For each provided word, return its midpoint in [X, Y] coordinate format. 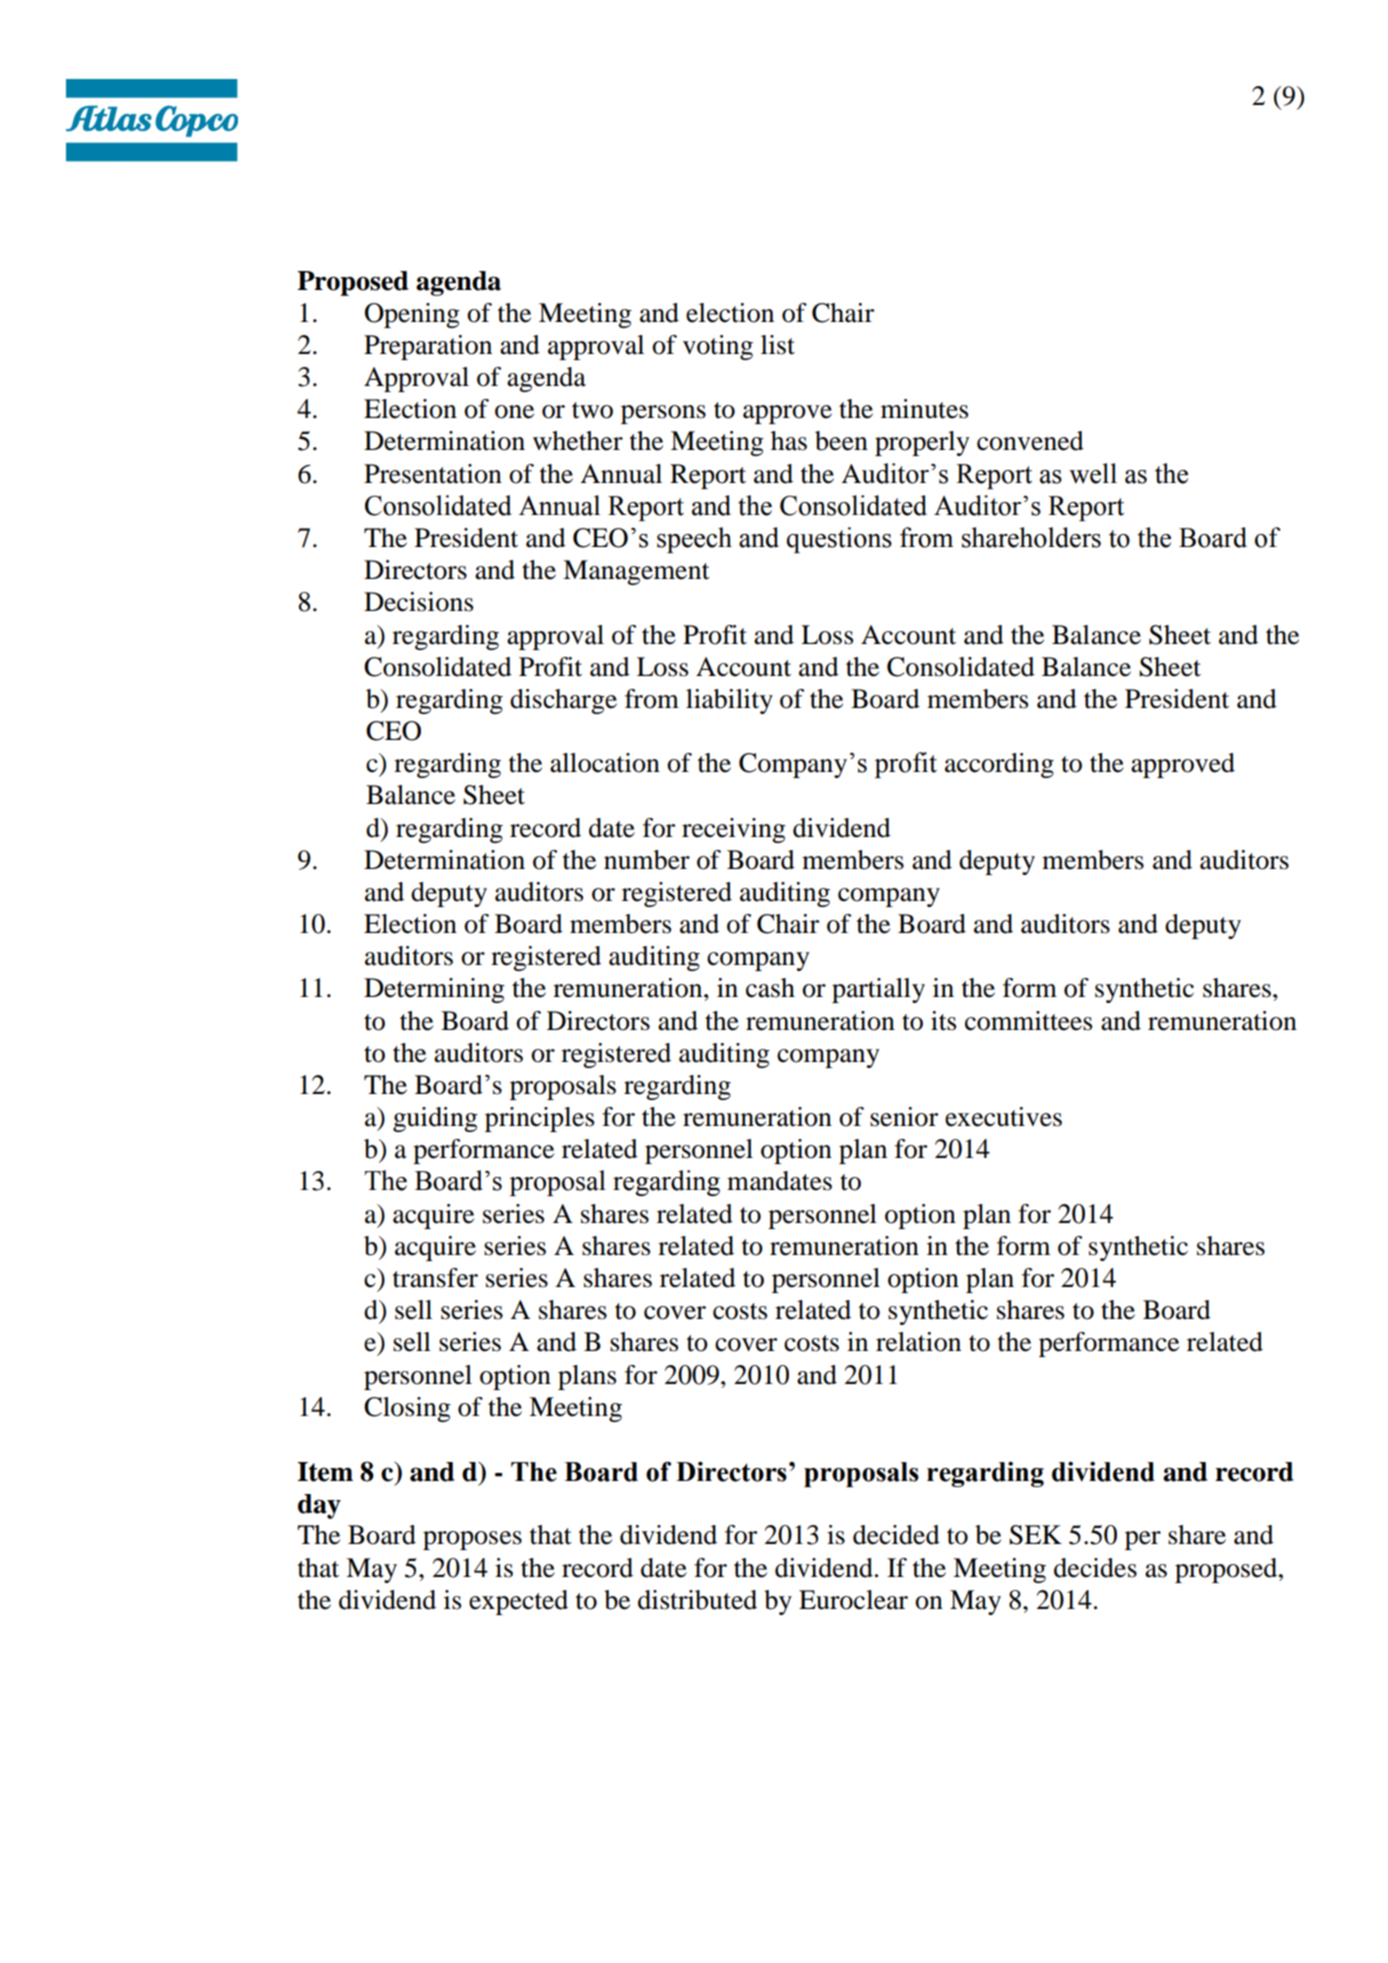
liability [729, 701]
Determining [434, 990]
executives [1003, 1117]
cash [770, 988]
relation [918, 1342]
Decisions [418, 602]
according [999, 765]
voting [718, 347]
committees [1028, 1021]
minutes [924, 409]
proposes [472, 1540]
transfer [435, 1278]
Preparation [428, 347]
